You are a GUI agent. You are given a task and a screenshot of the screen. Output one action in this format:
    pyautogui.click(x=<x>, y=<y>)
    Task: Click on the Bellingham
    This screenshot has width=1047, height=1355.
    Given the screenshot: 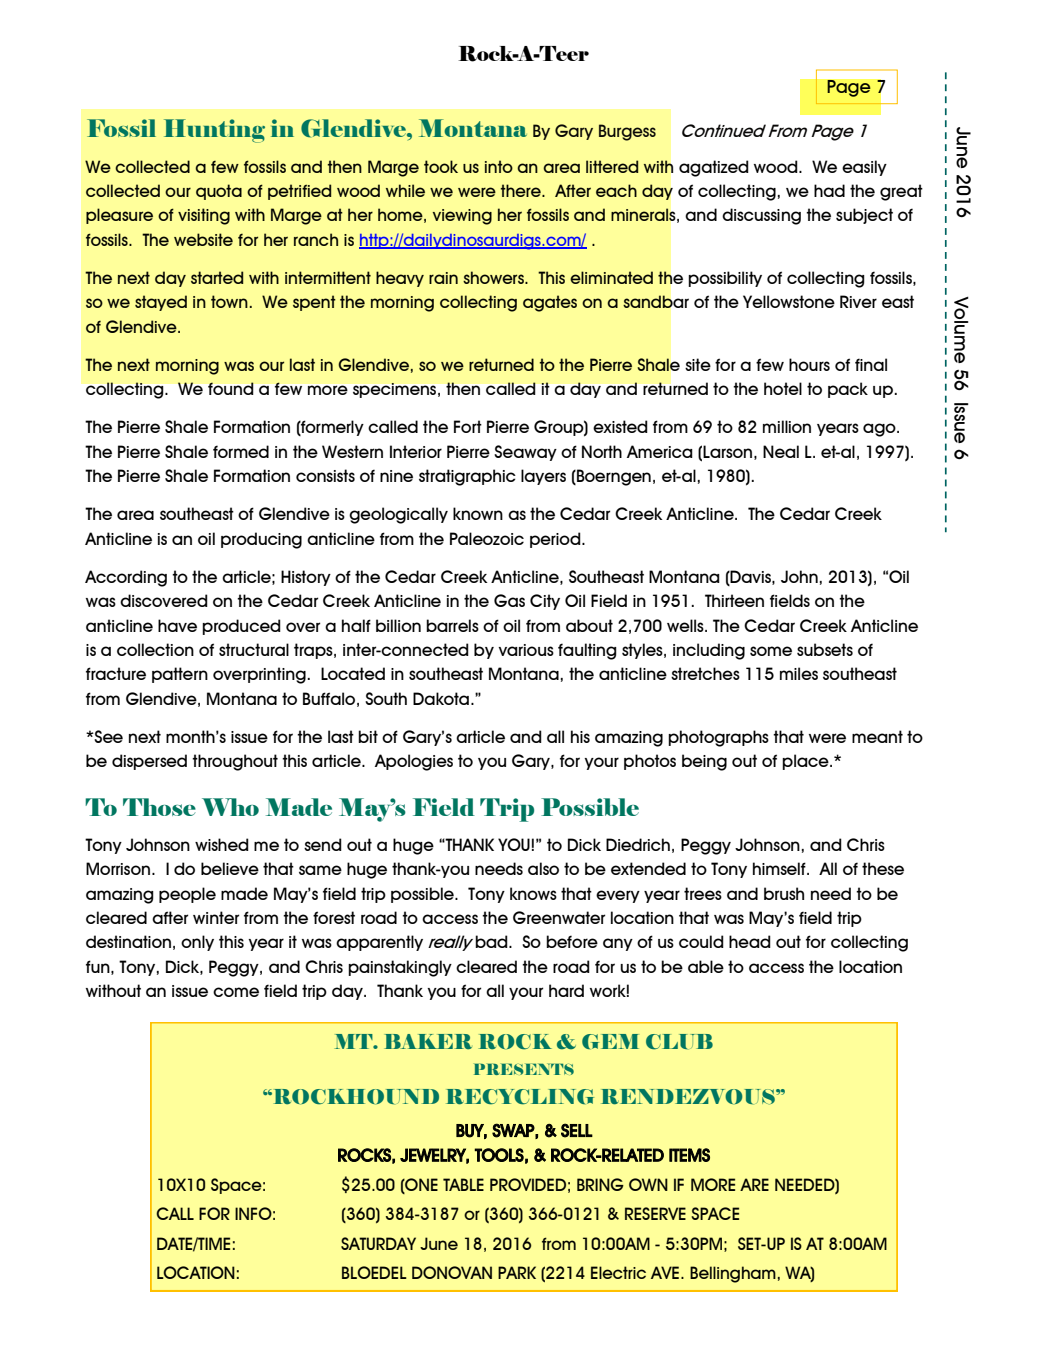 What is the action you would take?
    pyautogui.click(x=733, y=1274)
